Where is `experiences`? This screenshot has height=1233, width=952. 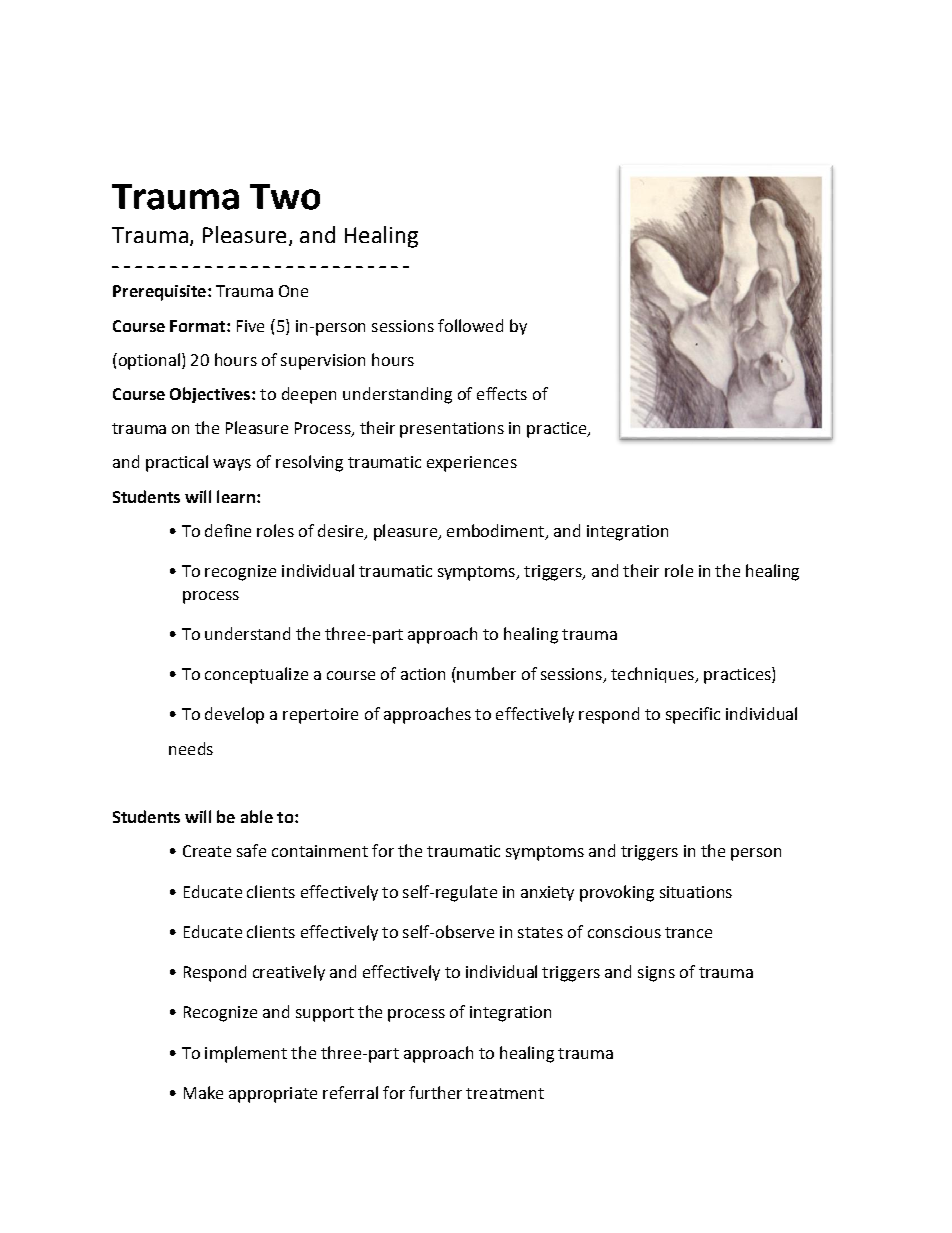
experiences is located at coordinates (472, 464).
